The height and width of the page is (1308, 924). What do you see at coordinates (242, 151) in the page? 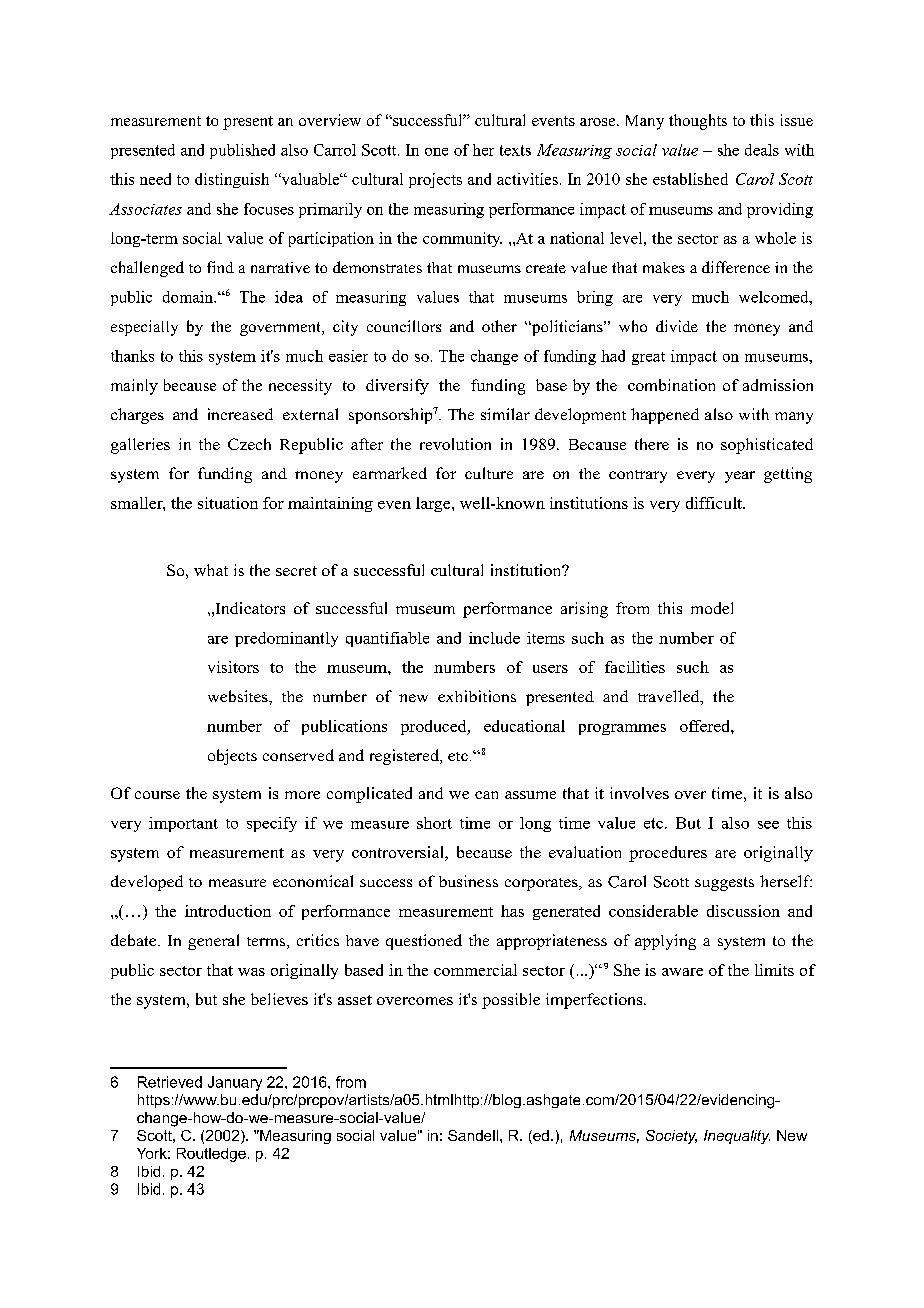
I see `published` at bounding box center [242, 151].
